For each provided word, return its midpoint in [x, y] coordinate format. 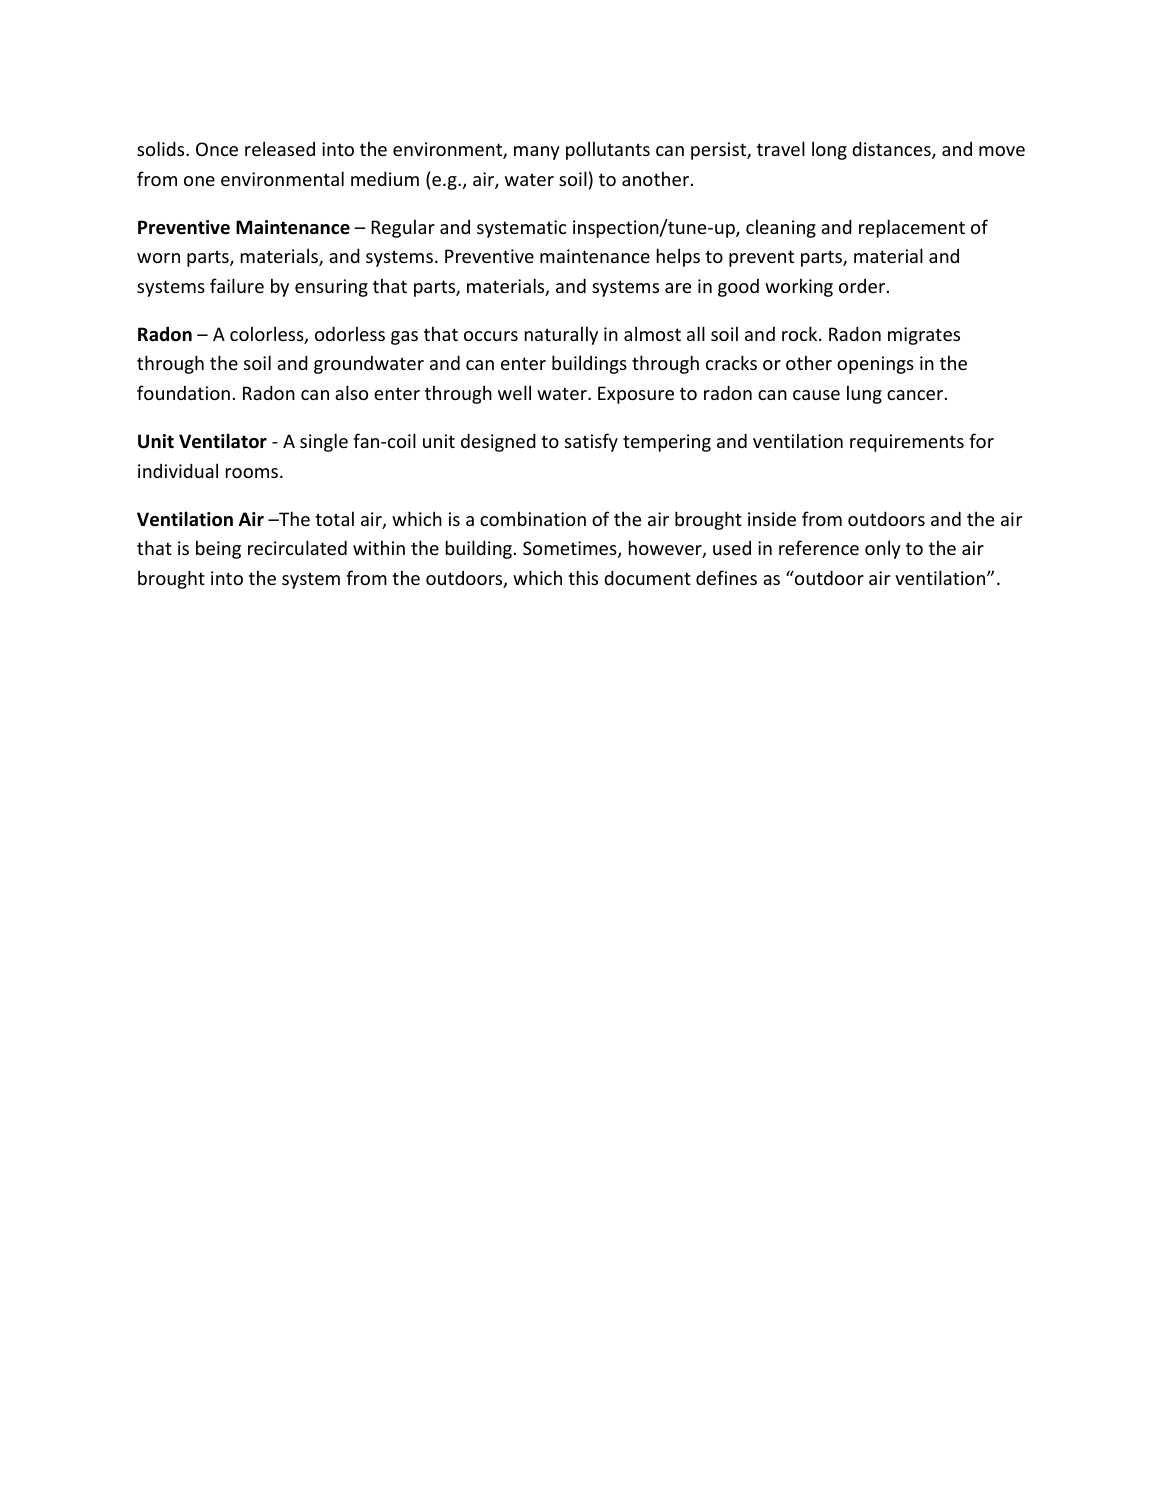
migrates [924, 336]
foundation [183, 392]
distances [892, 150]
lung [864, 394]
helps [678, 257]
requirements [907, 443]
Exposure [636, 395]
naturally [561, 335]
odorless [350, 333]
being [218, 549]
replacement [912, 228]
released [280, 148]
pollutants [608, 150]
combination [533, 518]
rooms [253, 473]
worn [158, 258]
